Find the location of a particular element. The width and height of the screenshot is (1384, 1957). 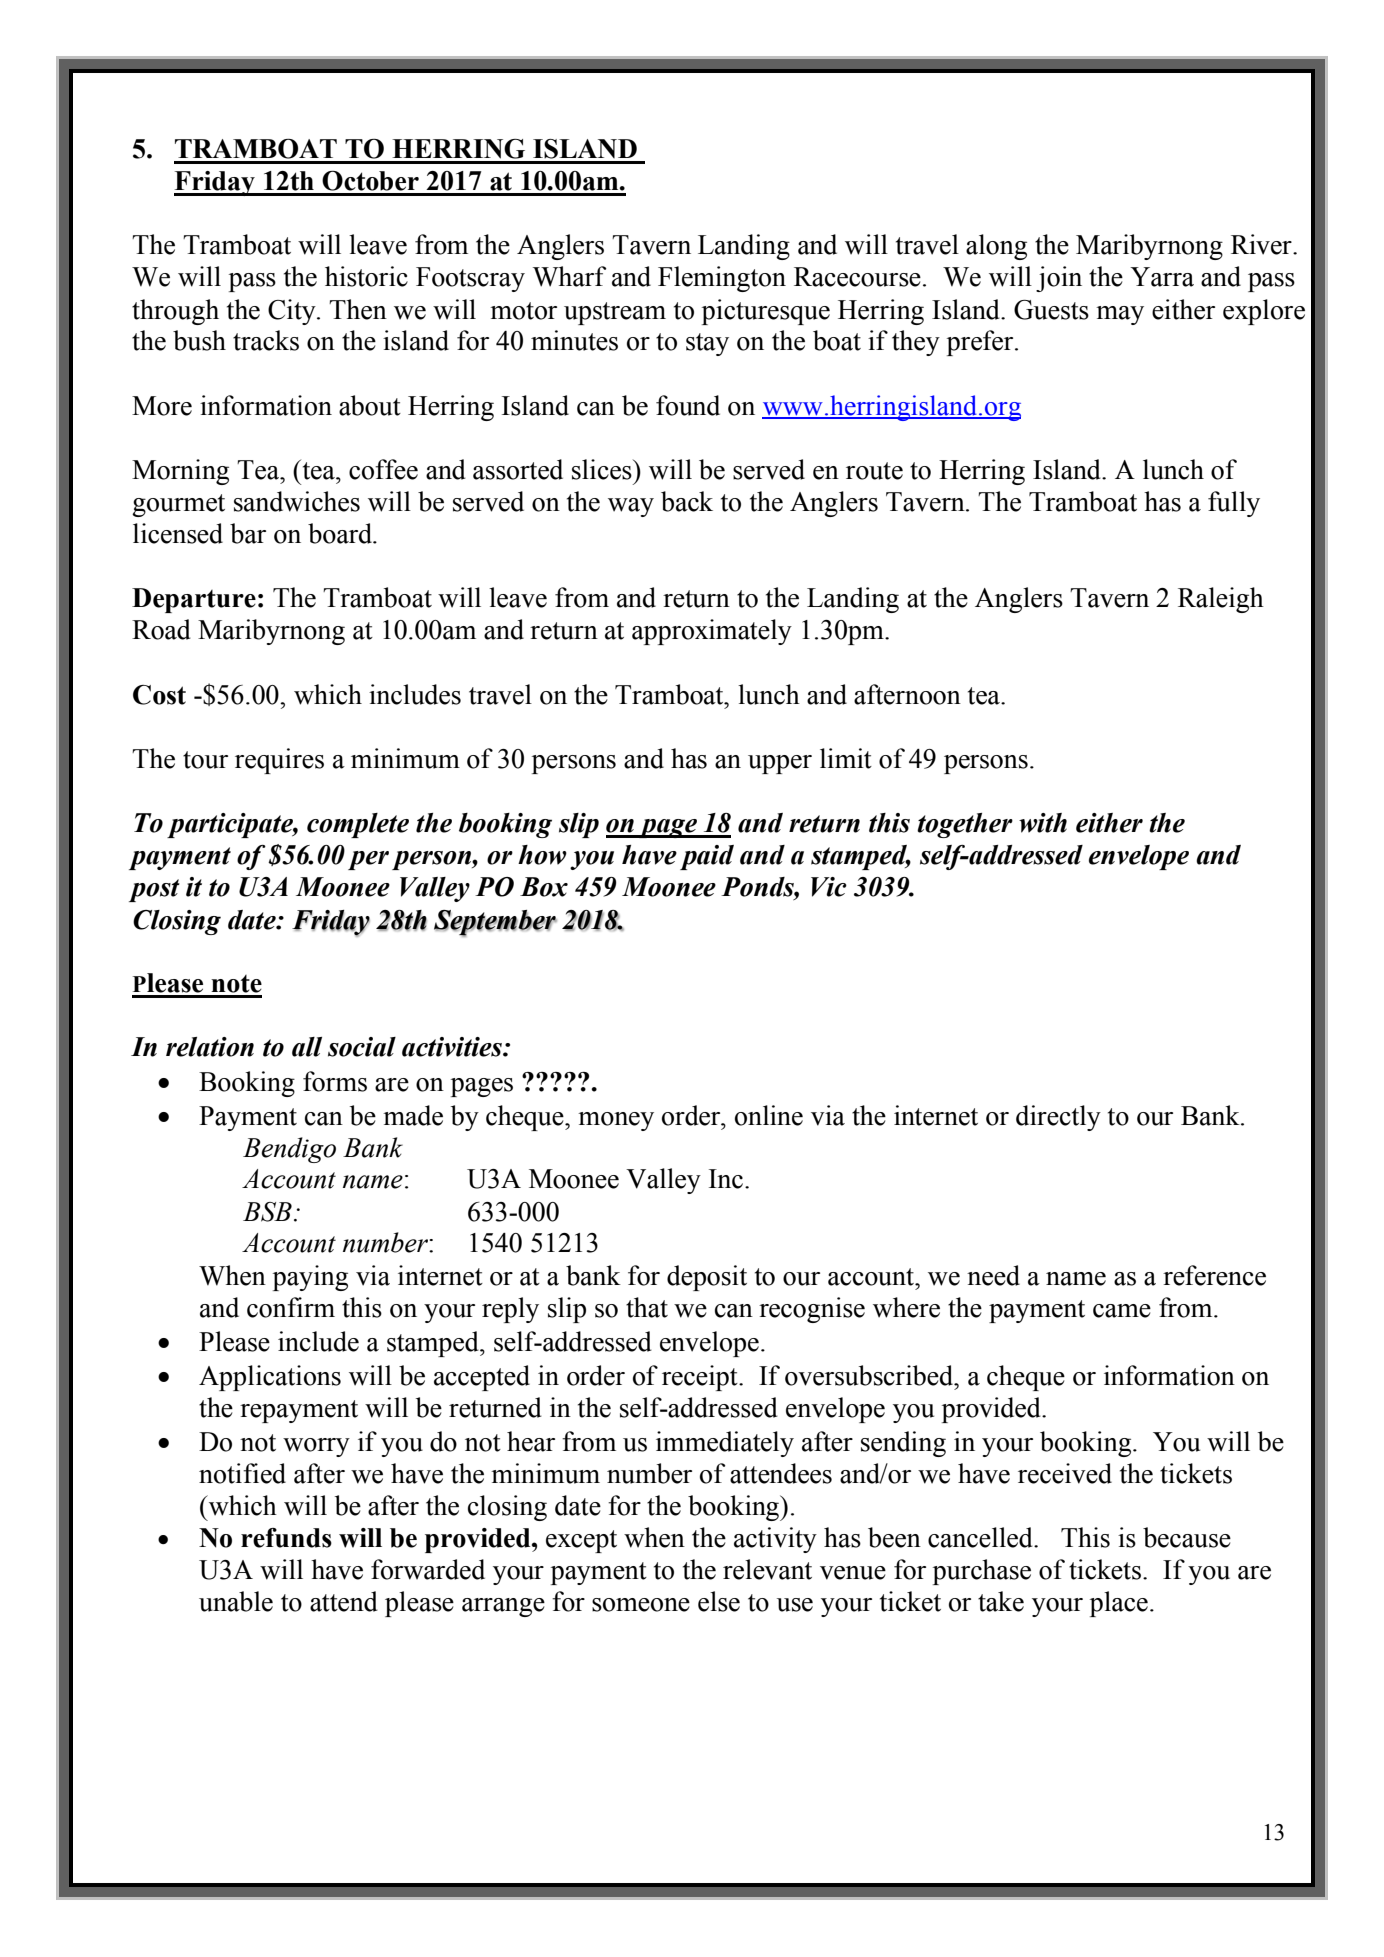

refunds is located at coordinates (286, 1538).
